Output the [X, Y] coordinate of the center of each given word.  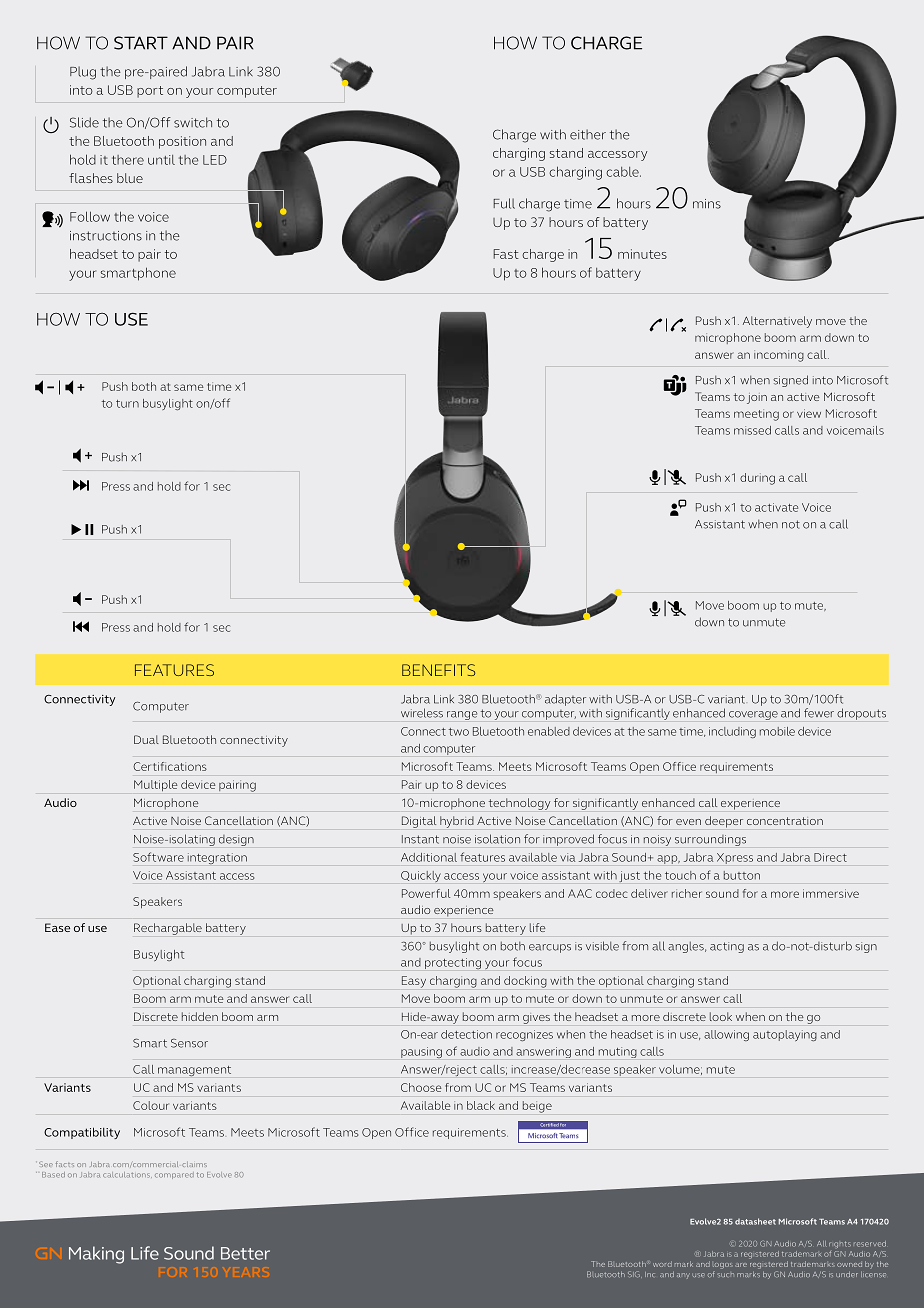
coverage [753, 715]
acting [727, 947]
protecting [453, 963]
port [150, 92]
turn [127, 404]
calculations [127, 1175]
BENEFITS [438, 670]
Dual [146, 739]
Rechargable [168, 929]
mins [707, 204]
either [588, 134]
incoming [779, 356]
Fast [506, 254]
